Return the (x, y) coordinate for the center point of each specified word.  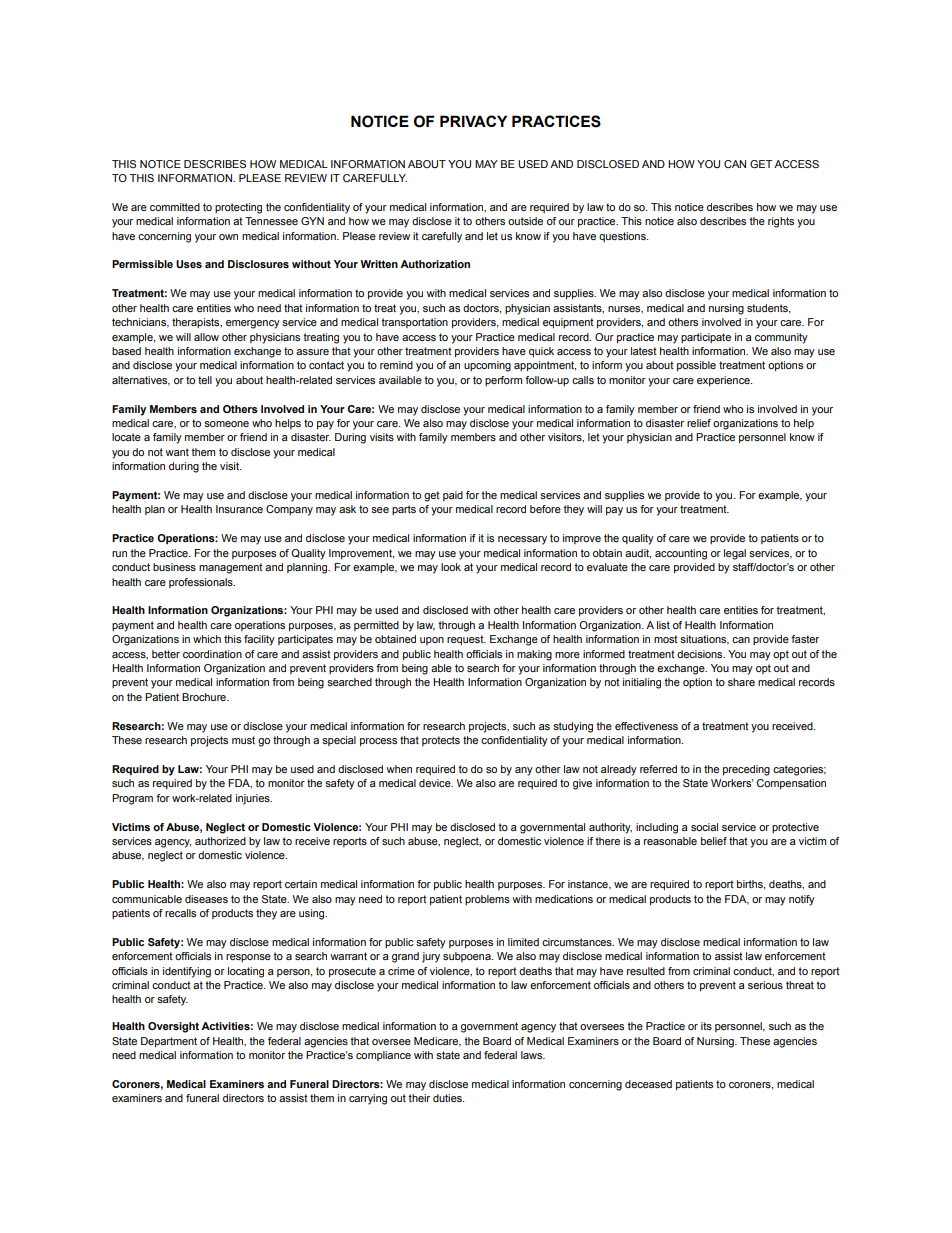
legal (735, 554)
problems (487, 900)
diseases (206, 899)
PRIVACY (473, 121)
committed (175, 207)
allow (206, 337)
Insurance (239, 509)
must (243, 740)
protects (441, 741)
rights (781, 222)
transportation (414, 323)
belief (714, 841)
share (741, 682)
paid (453, 496)
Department (169, 1042)
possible (696, 366)
